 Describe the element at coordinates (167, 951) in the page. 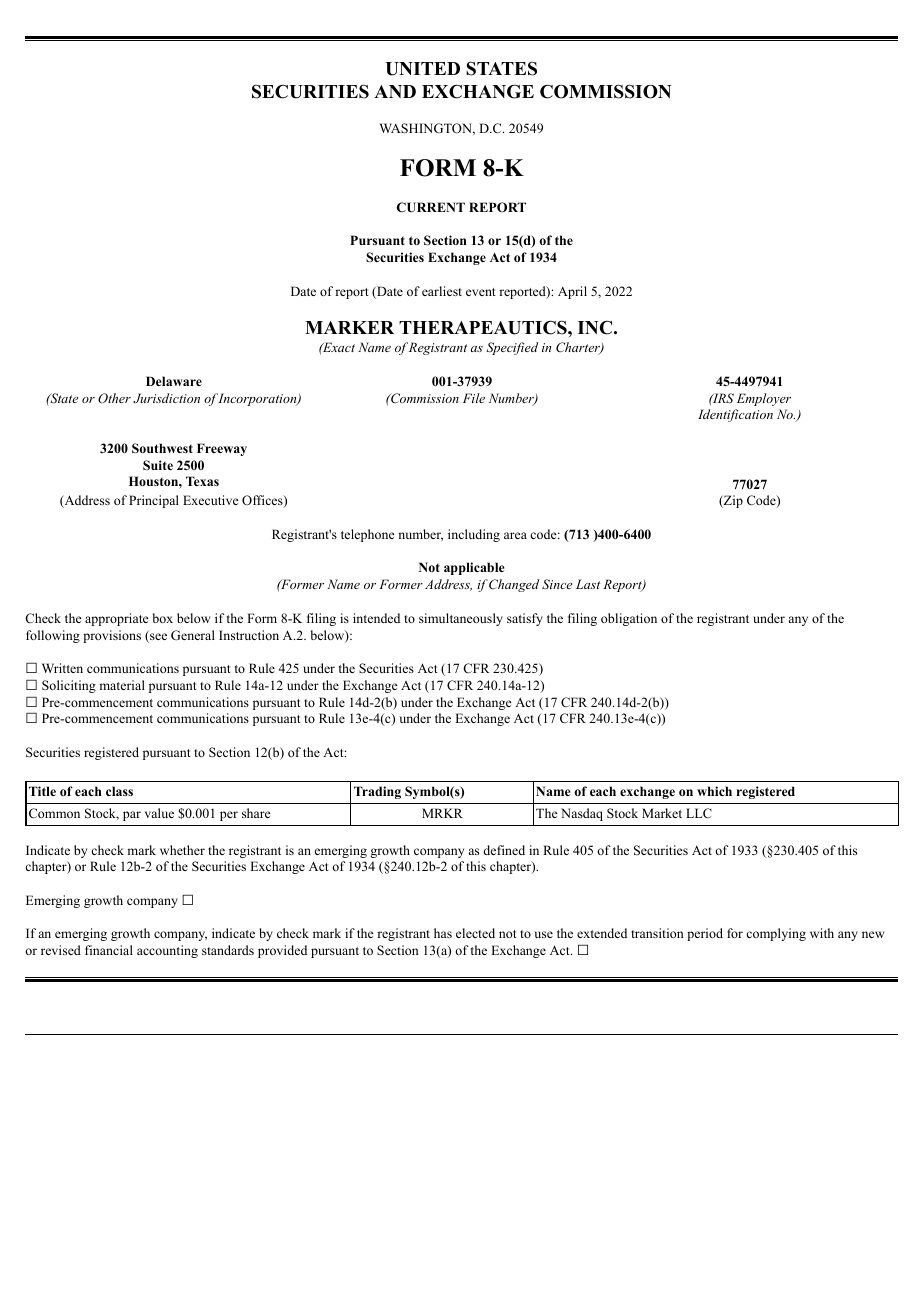

I see `accounting` at that location.
